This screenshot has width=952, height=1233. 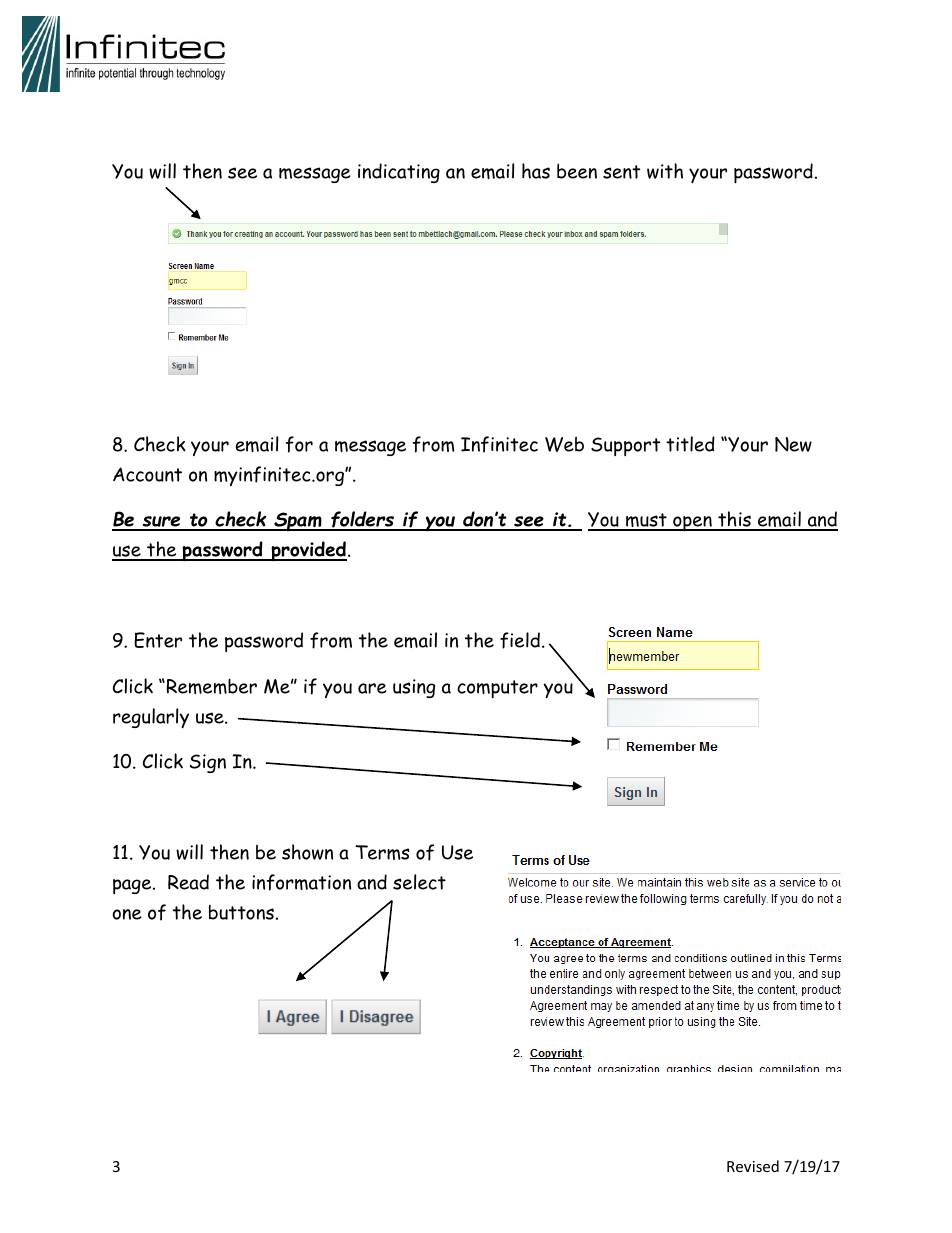 I want to click on has, so click(x=536, y=171).
